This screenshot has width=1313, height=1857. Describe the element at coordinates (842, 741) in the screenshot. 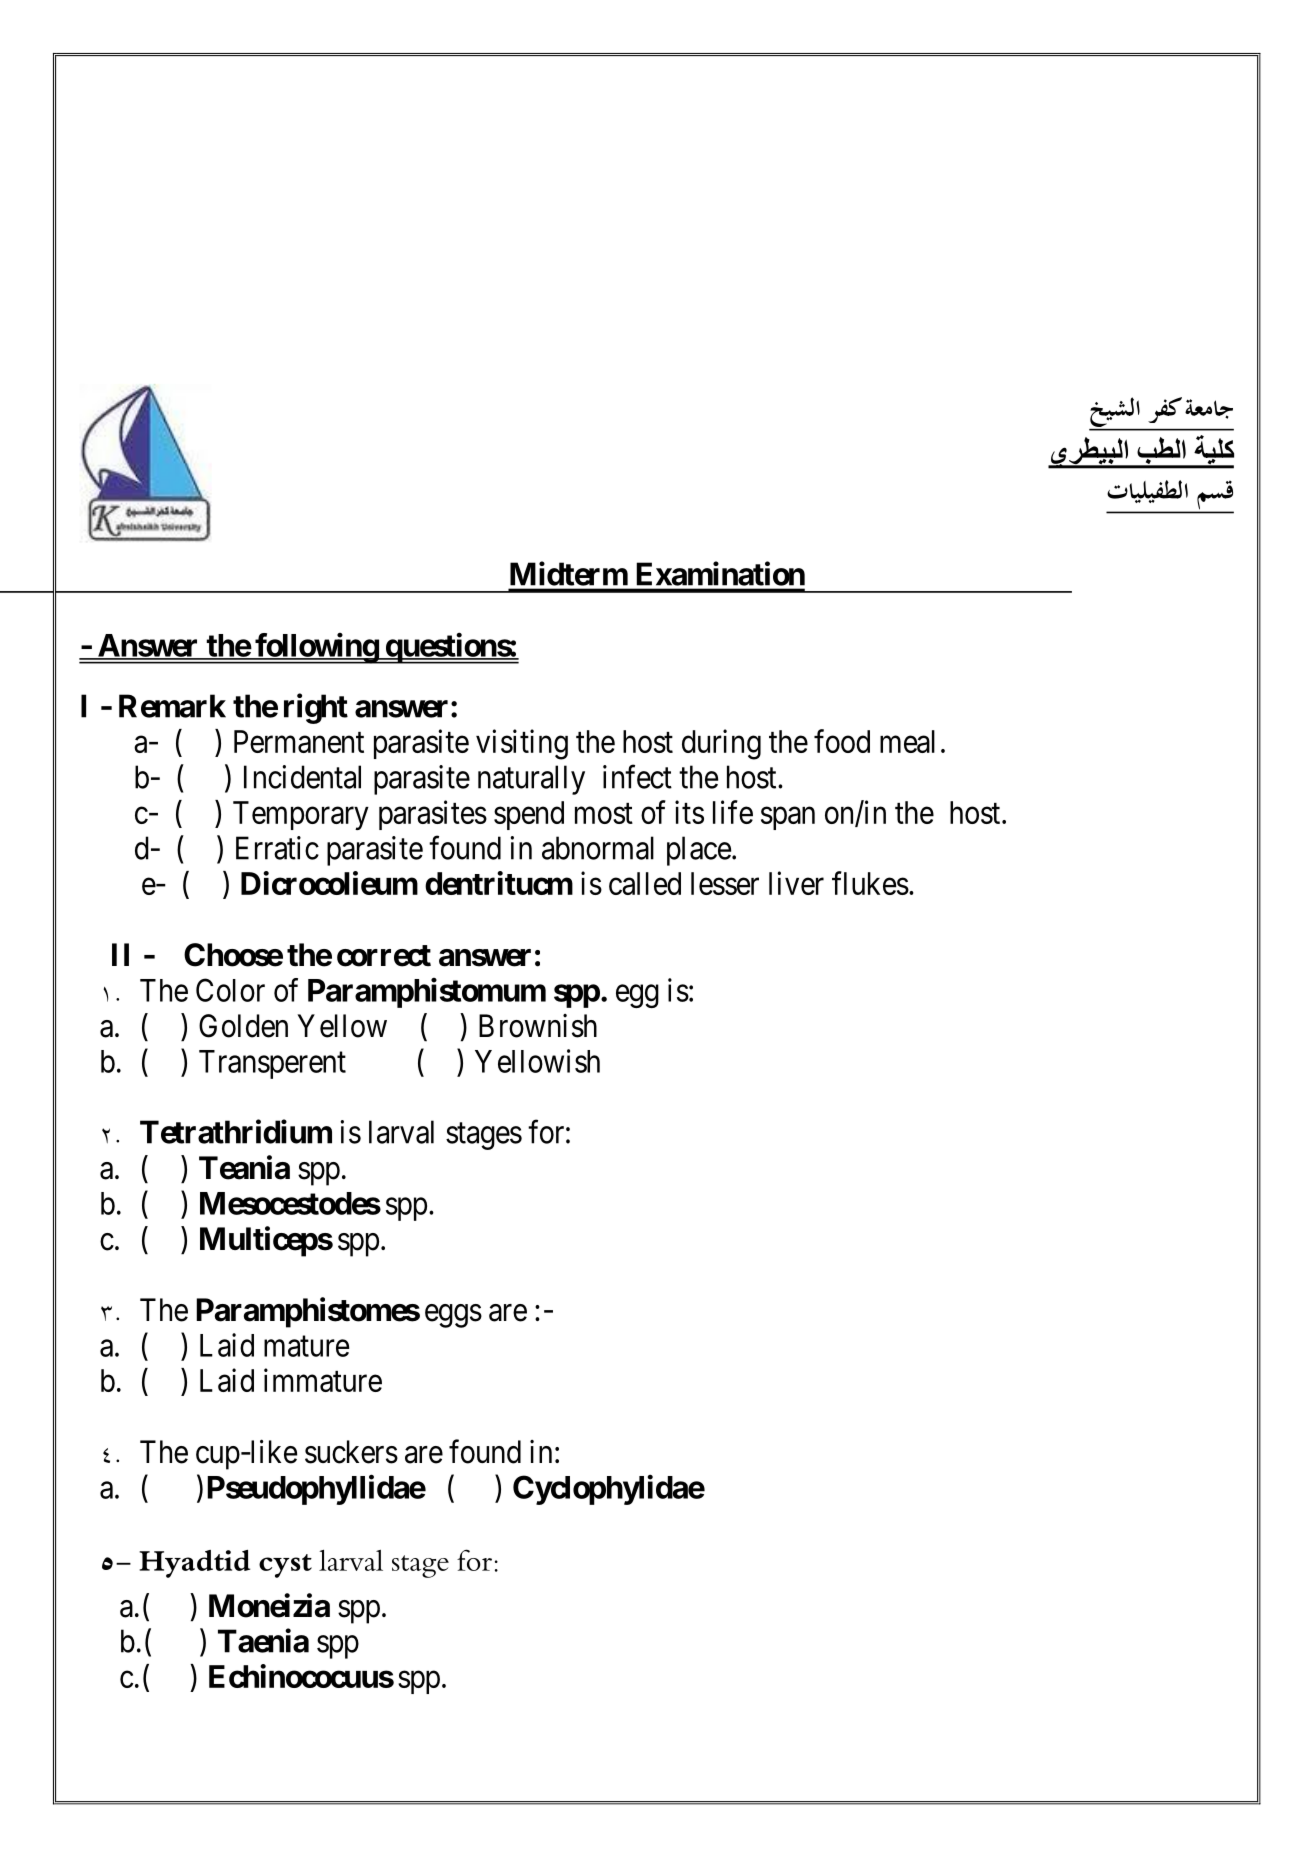

I see `food` at that location.
